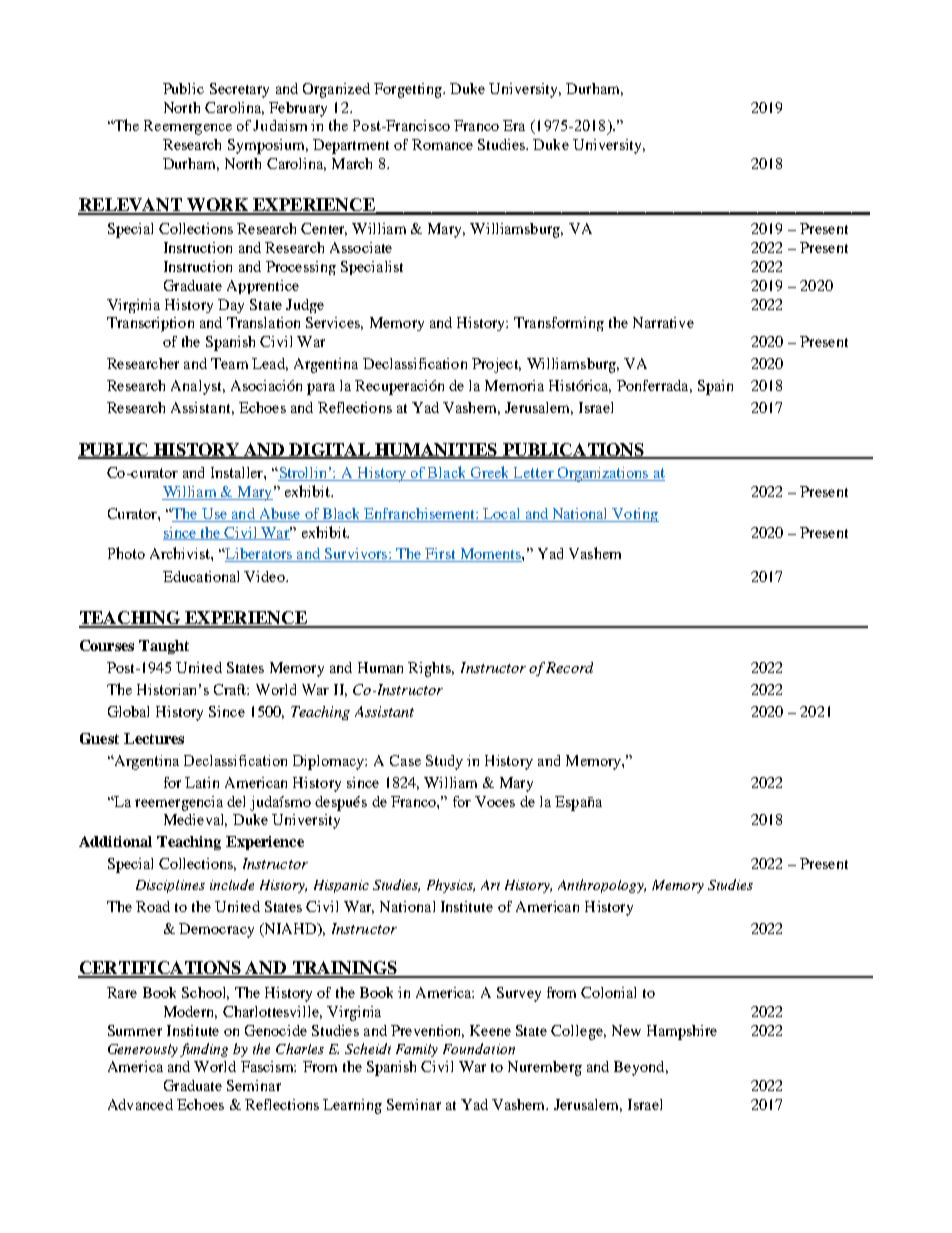  Describe the element at coordinates (143, 1050) in the screenshot. I see `Generously` at that location.
